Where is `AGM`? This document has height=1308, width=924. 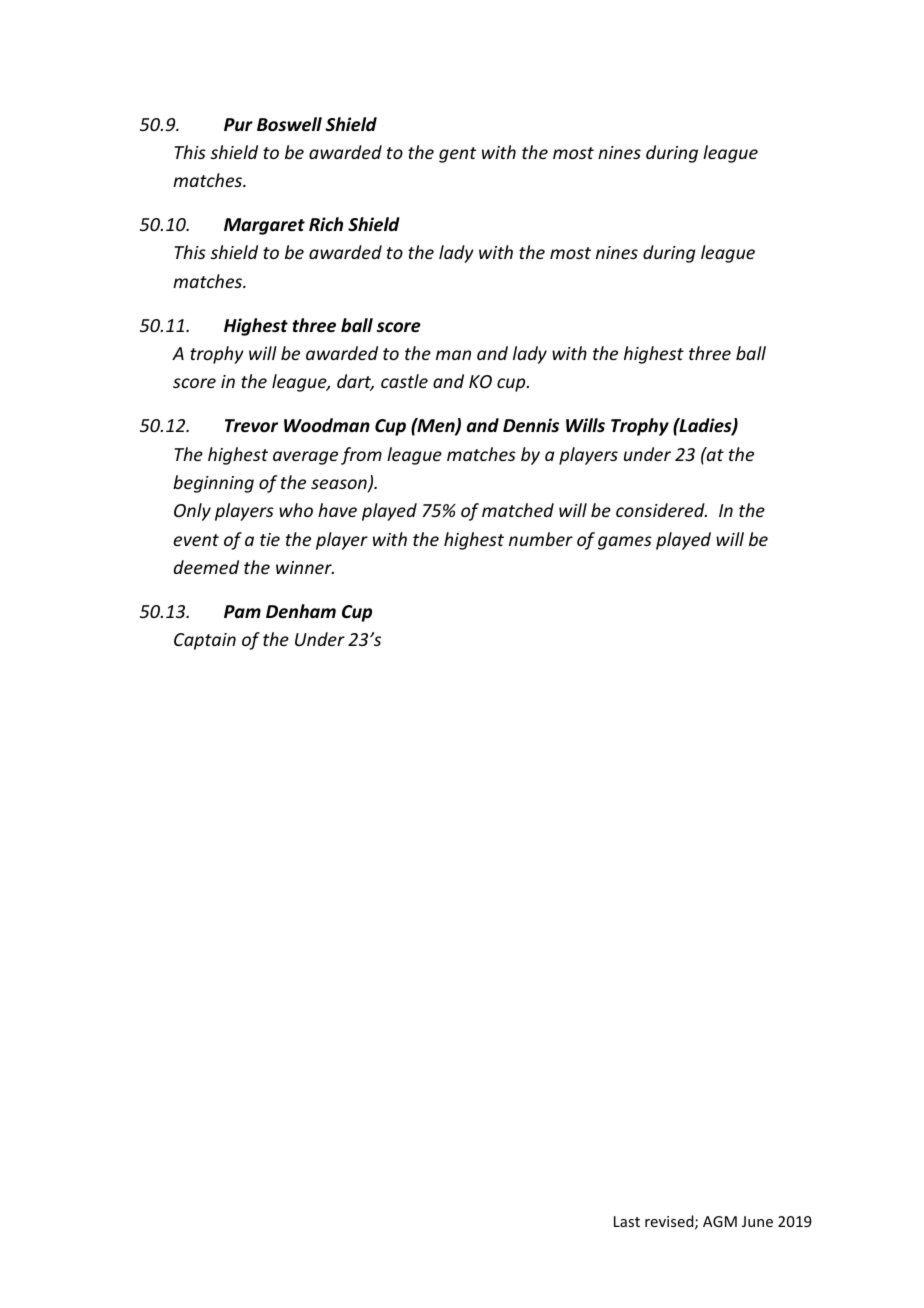 AGM is located at coordinates (720, 1221).
